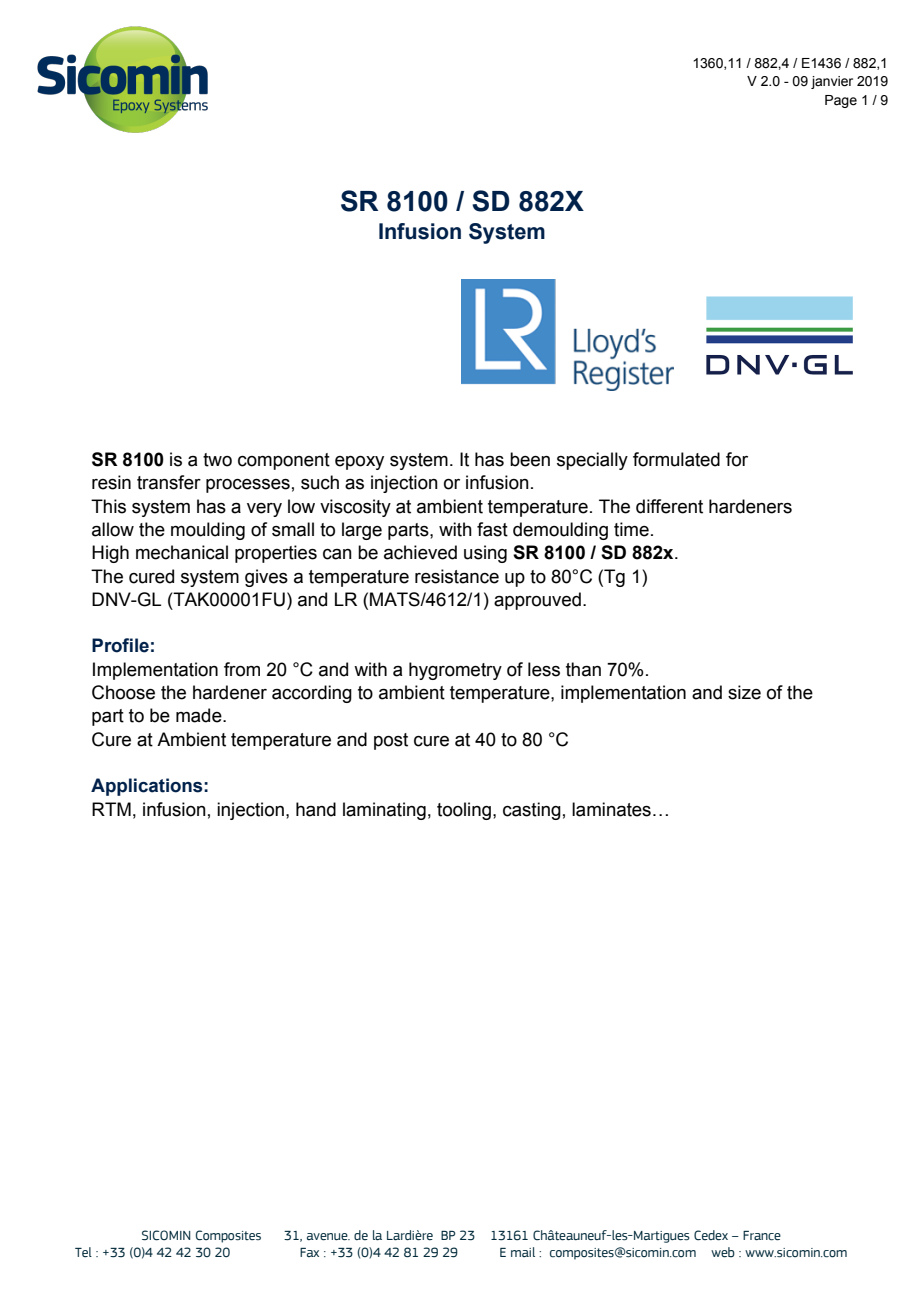 This screenshot has height=1308, width=924. I want to click on formulated, so click(676, 459).
